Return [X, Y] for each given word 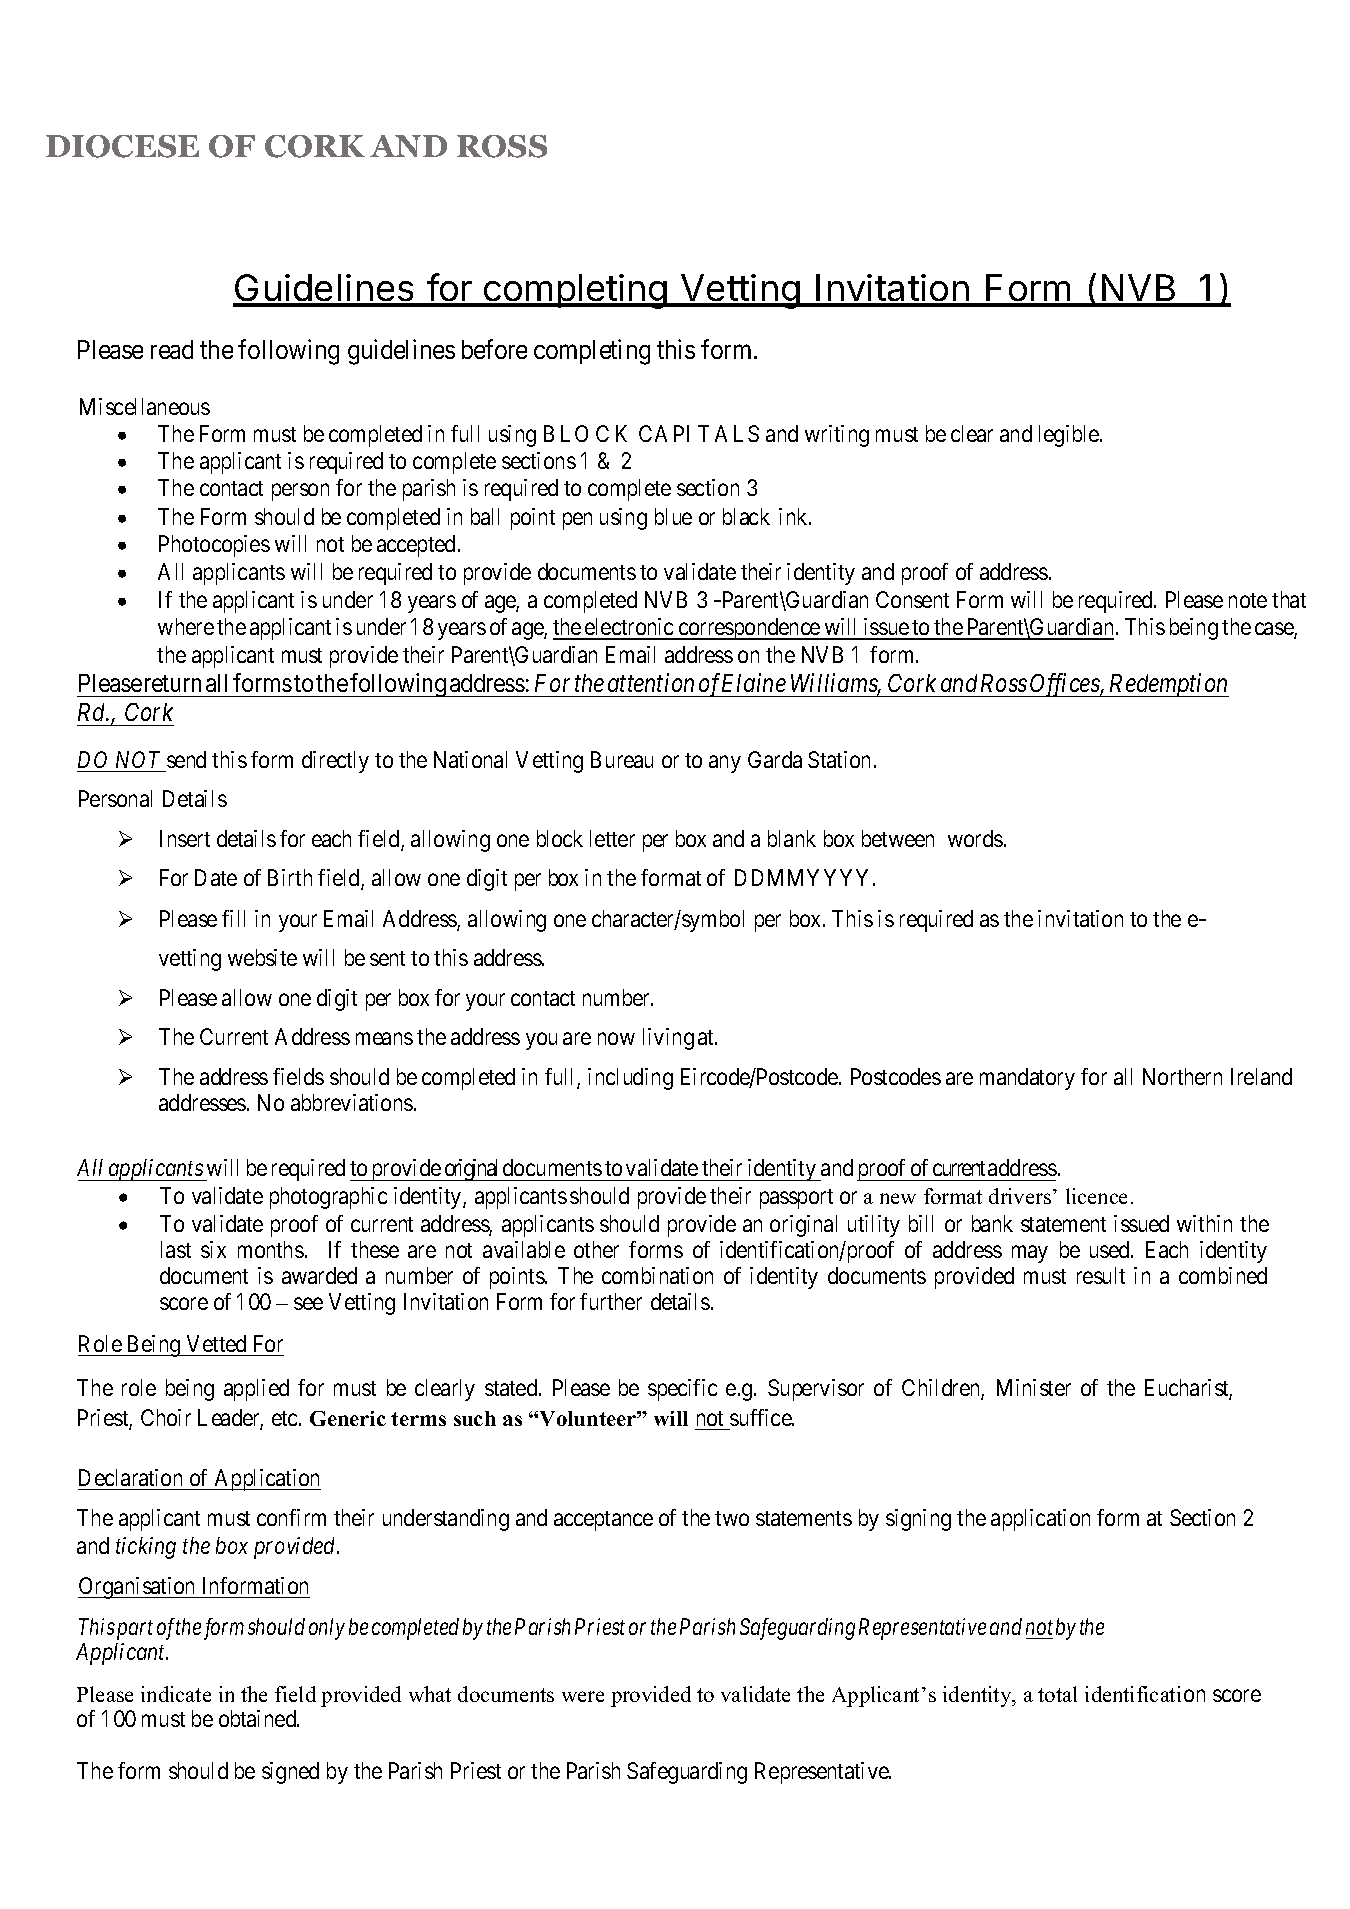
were [583, 1696]
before [494, 349]
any [725, 764]
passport [796, 1199]
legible [1070, 436]
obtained [259, 1718]
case [1275, 630]
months [271, 1249]
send [186, 759]
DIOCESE [122, 146]
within [1204, 1223]
